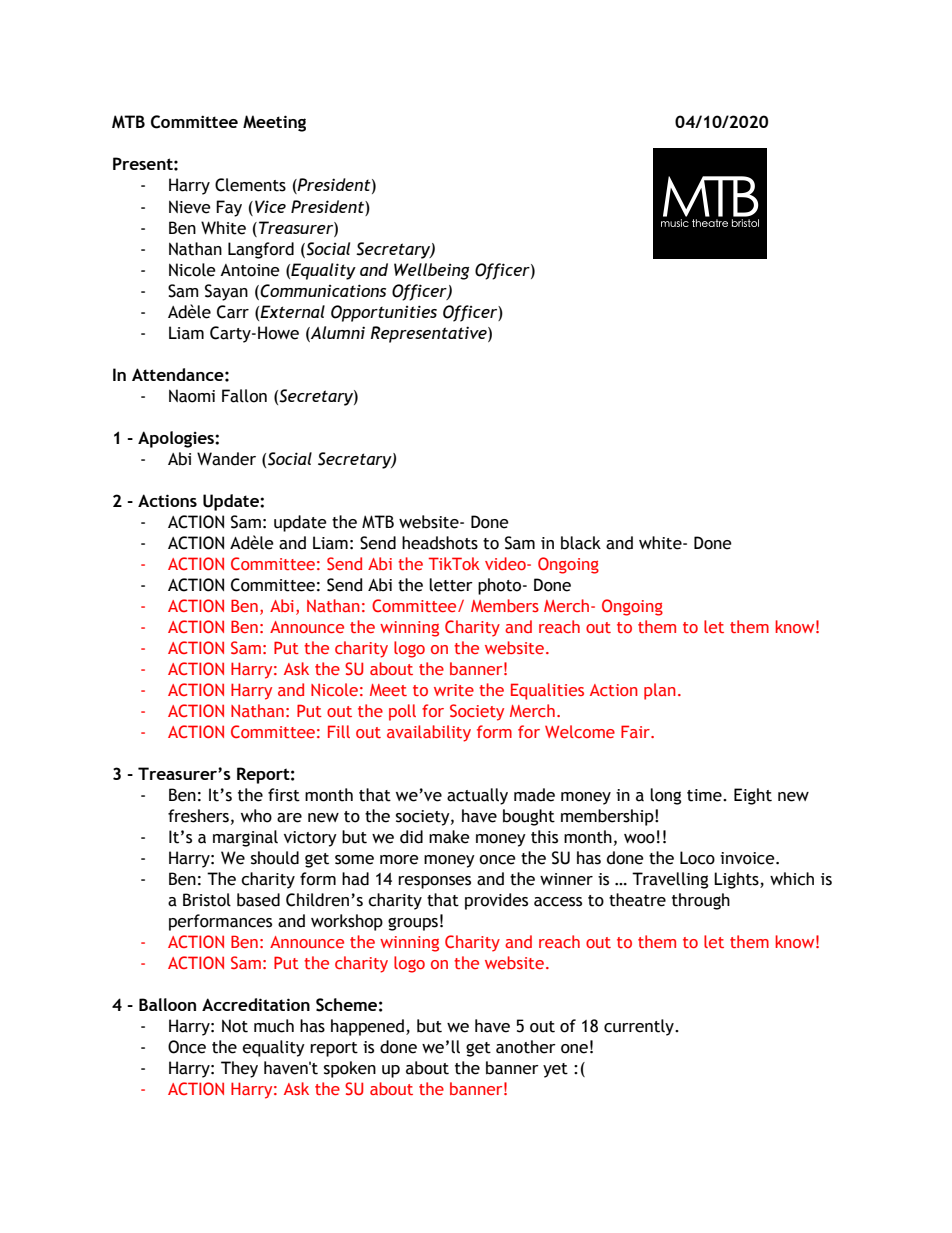  What do you see at coordinates (526, 1047) in the screenshot?
I see `another` at bounding box center [526, 1047].
